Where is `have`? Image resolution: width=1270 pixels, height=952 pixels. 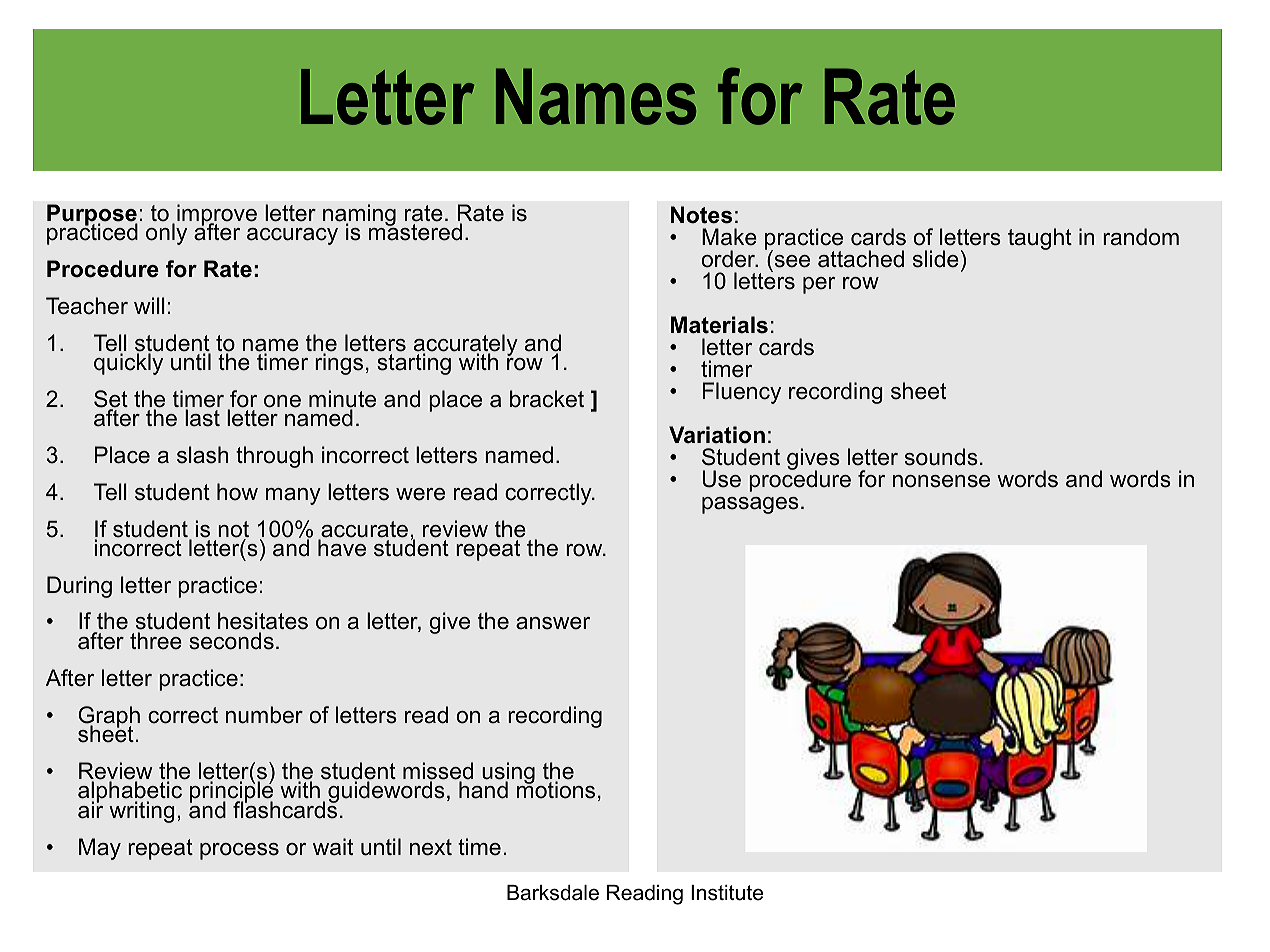
have is located at coordinates (342, 548).
